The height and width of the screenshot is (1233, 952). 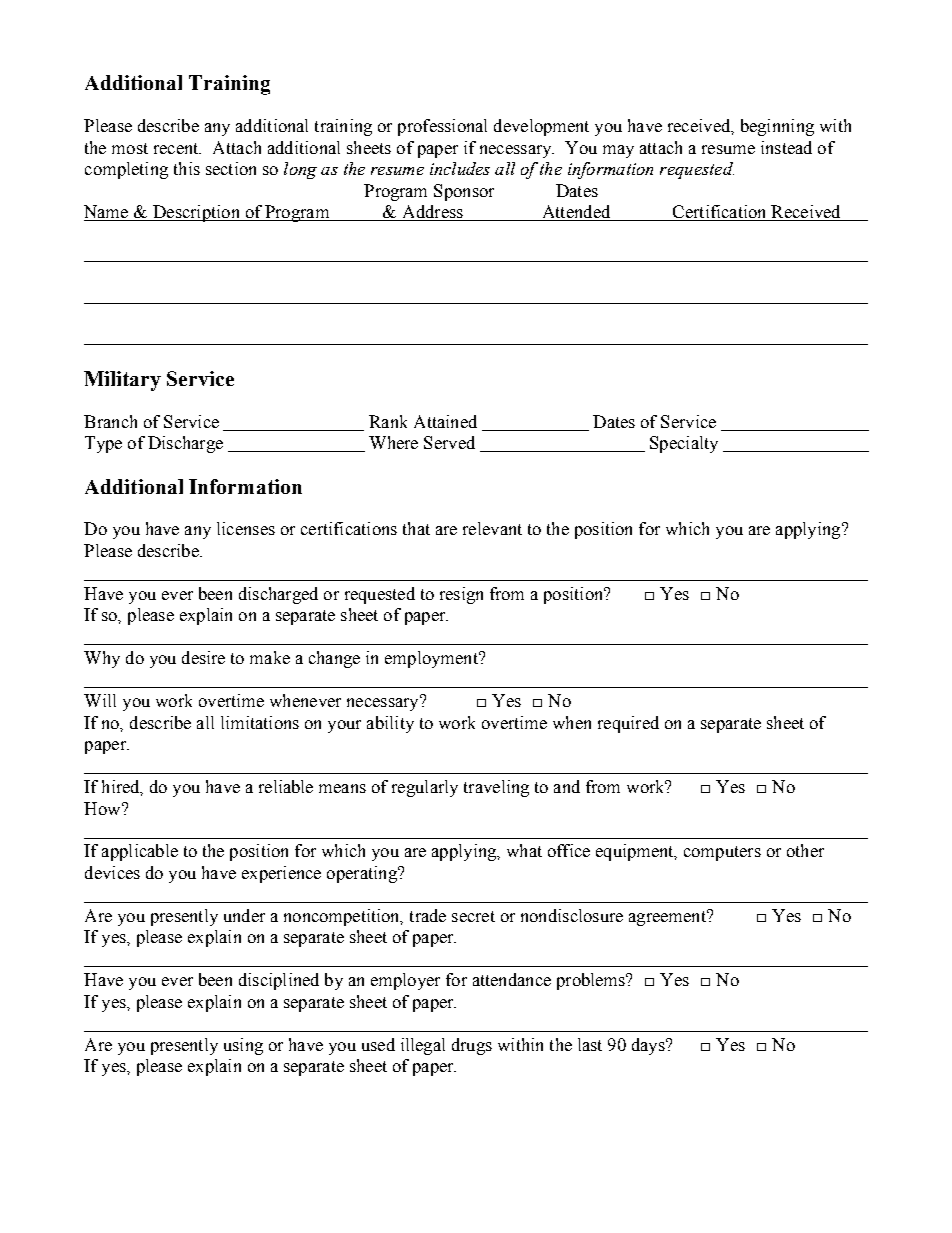 What do you see at coordinates (246, 528) in the screenshot?
I see `licenses` at bounding box center [246, 528].
